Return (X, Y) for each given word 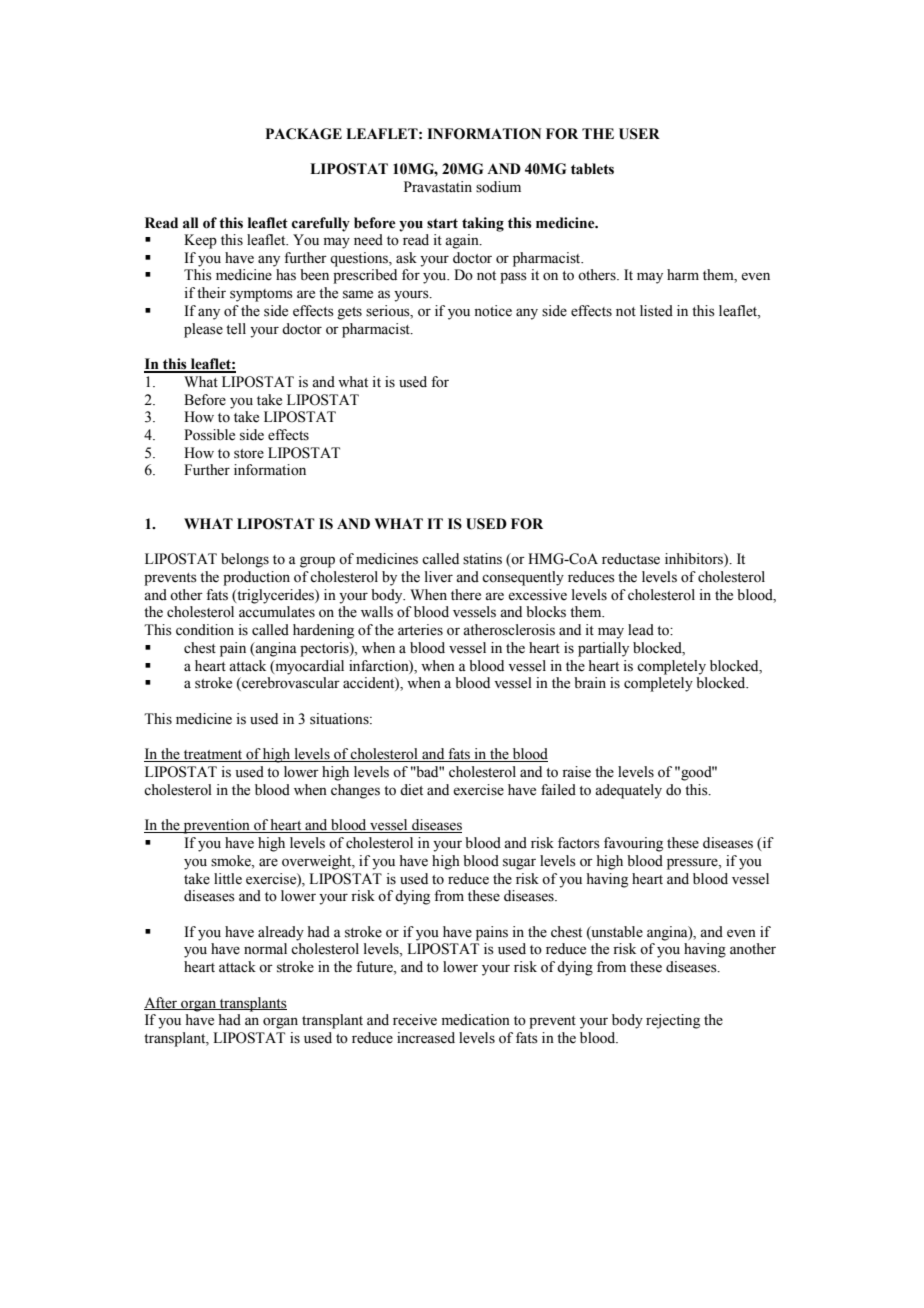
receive (415, 1020)
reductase (631, 559)
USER (639, 134)
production (256, 578)
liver (439, 577)
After (162, 1003)
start (442, 223)
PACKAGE (304, 134)
